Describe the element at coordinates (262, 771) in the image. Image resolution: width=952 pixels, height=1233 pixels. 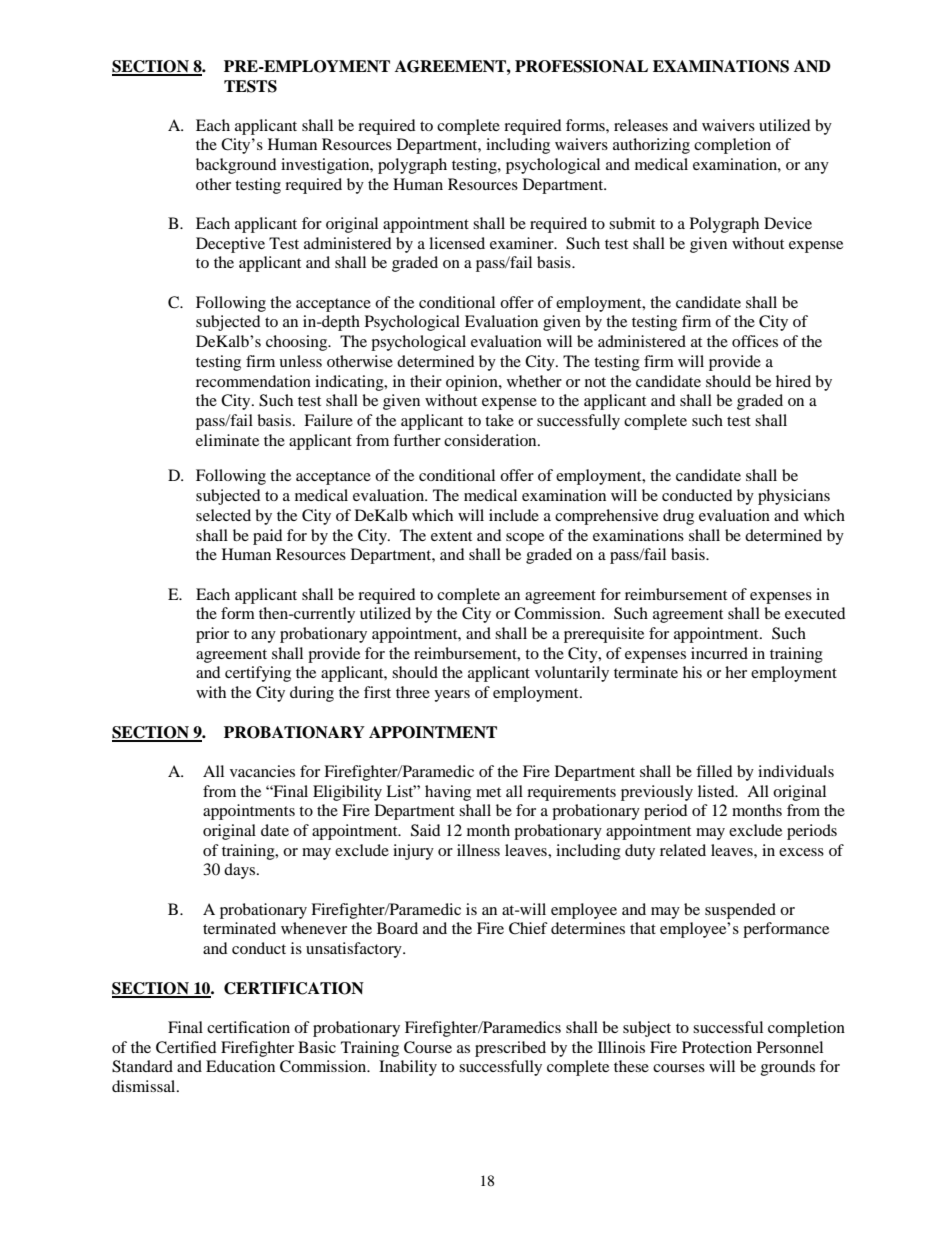
I see `vacancies` at that location.
